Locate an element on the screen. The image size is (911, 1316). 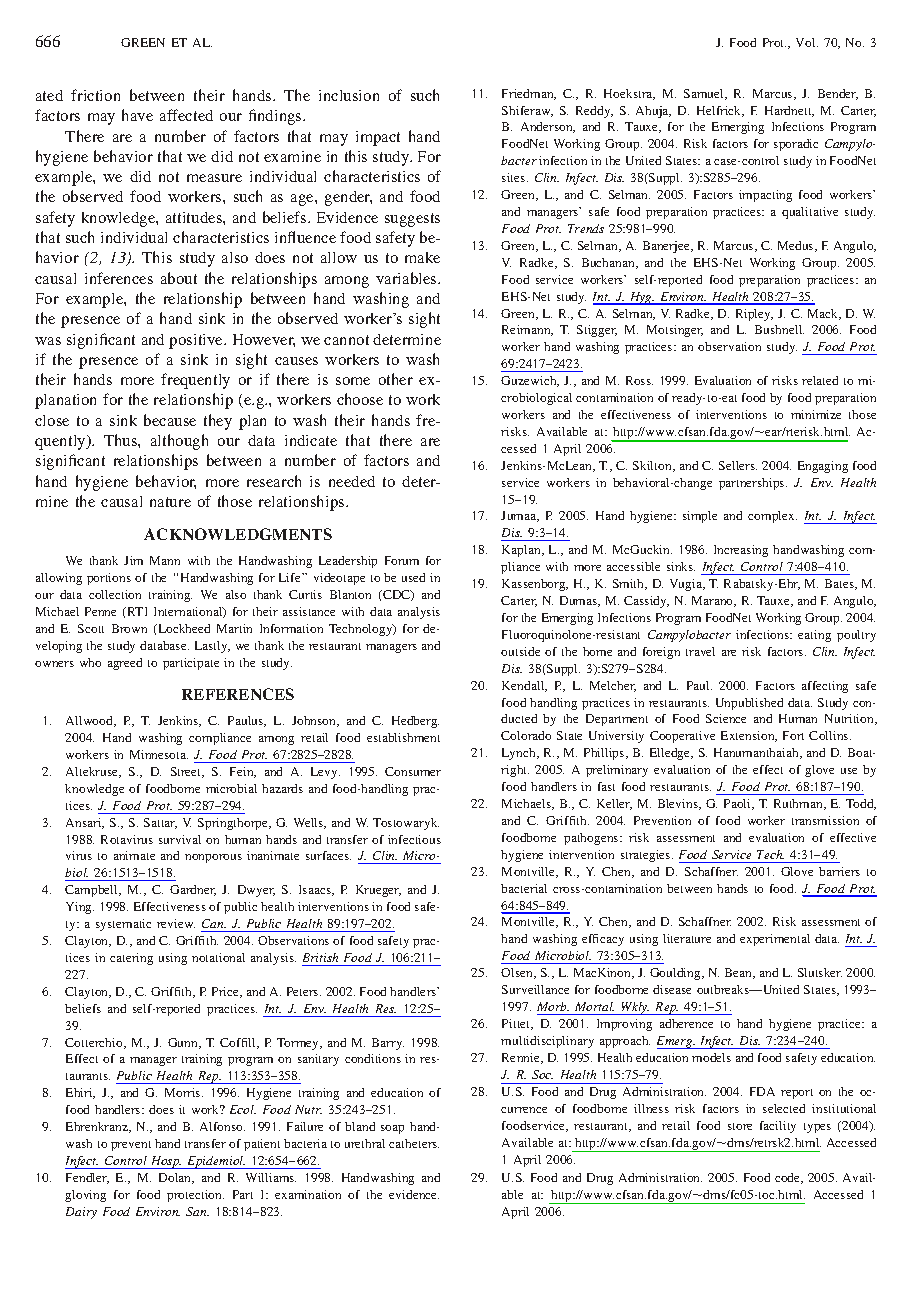
Friedman is located at coordinates (529, 94).
